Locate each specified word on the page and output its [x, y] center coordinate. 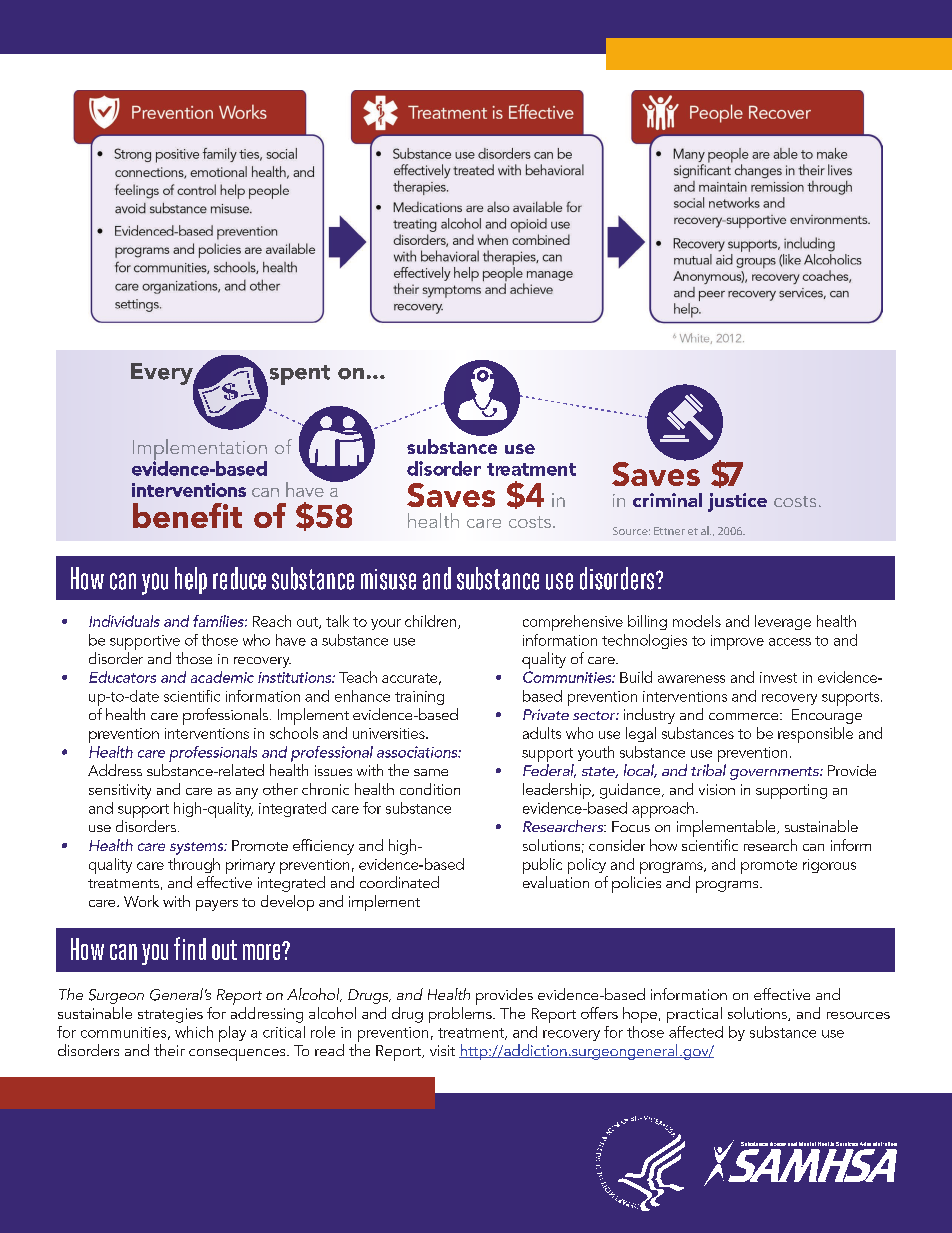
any [247, 793]
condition [430, 789]
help [191, 580]
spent [298, 376]
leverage [783, 622]
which [194, 1032]
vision [717, 789]
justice [737, 502]
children [432, 622]
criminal [667, 500]
